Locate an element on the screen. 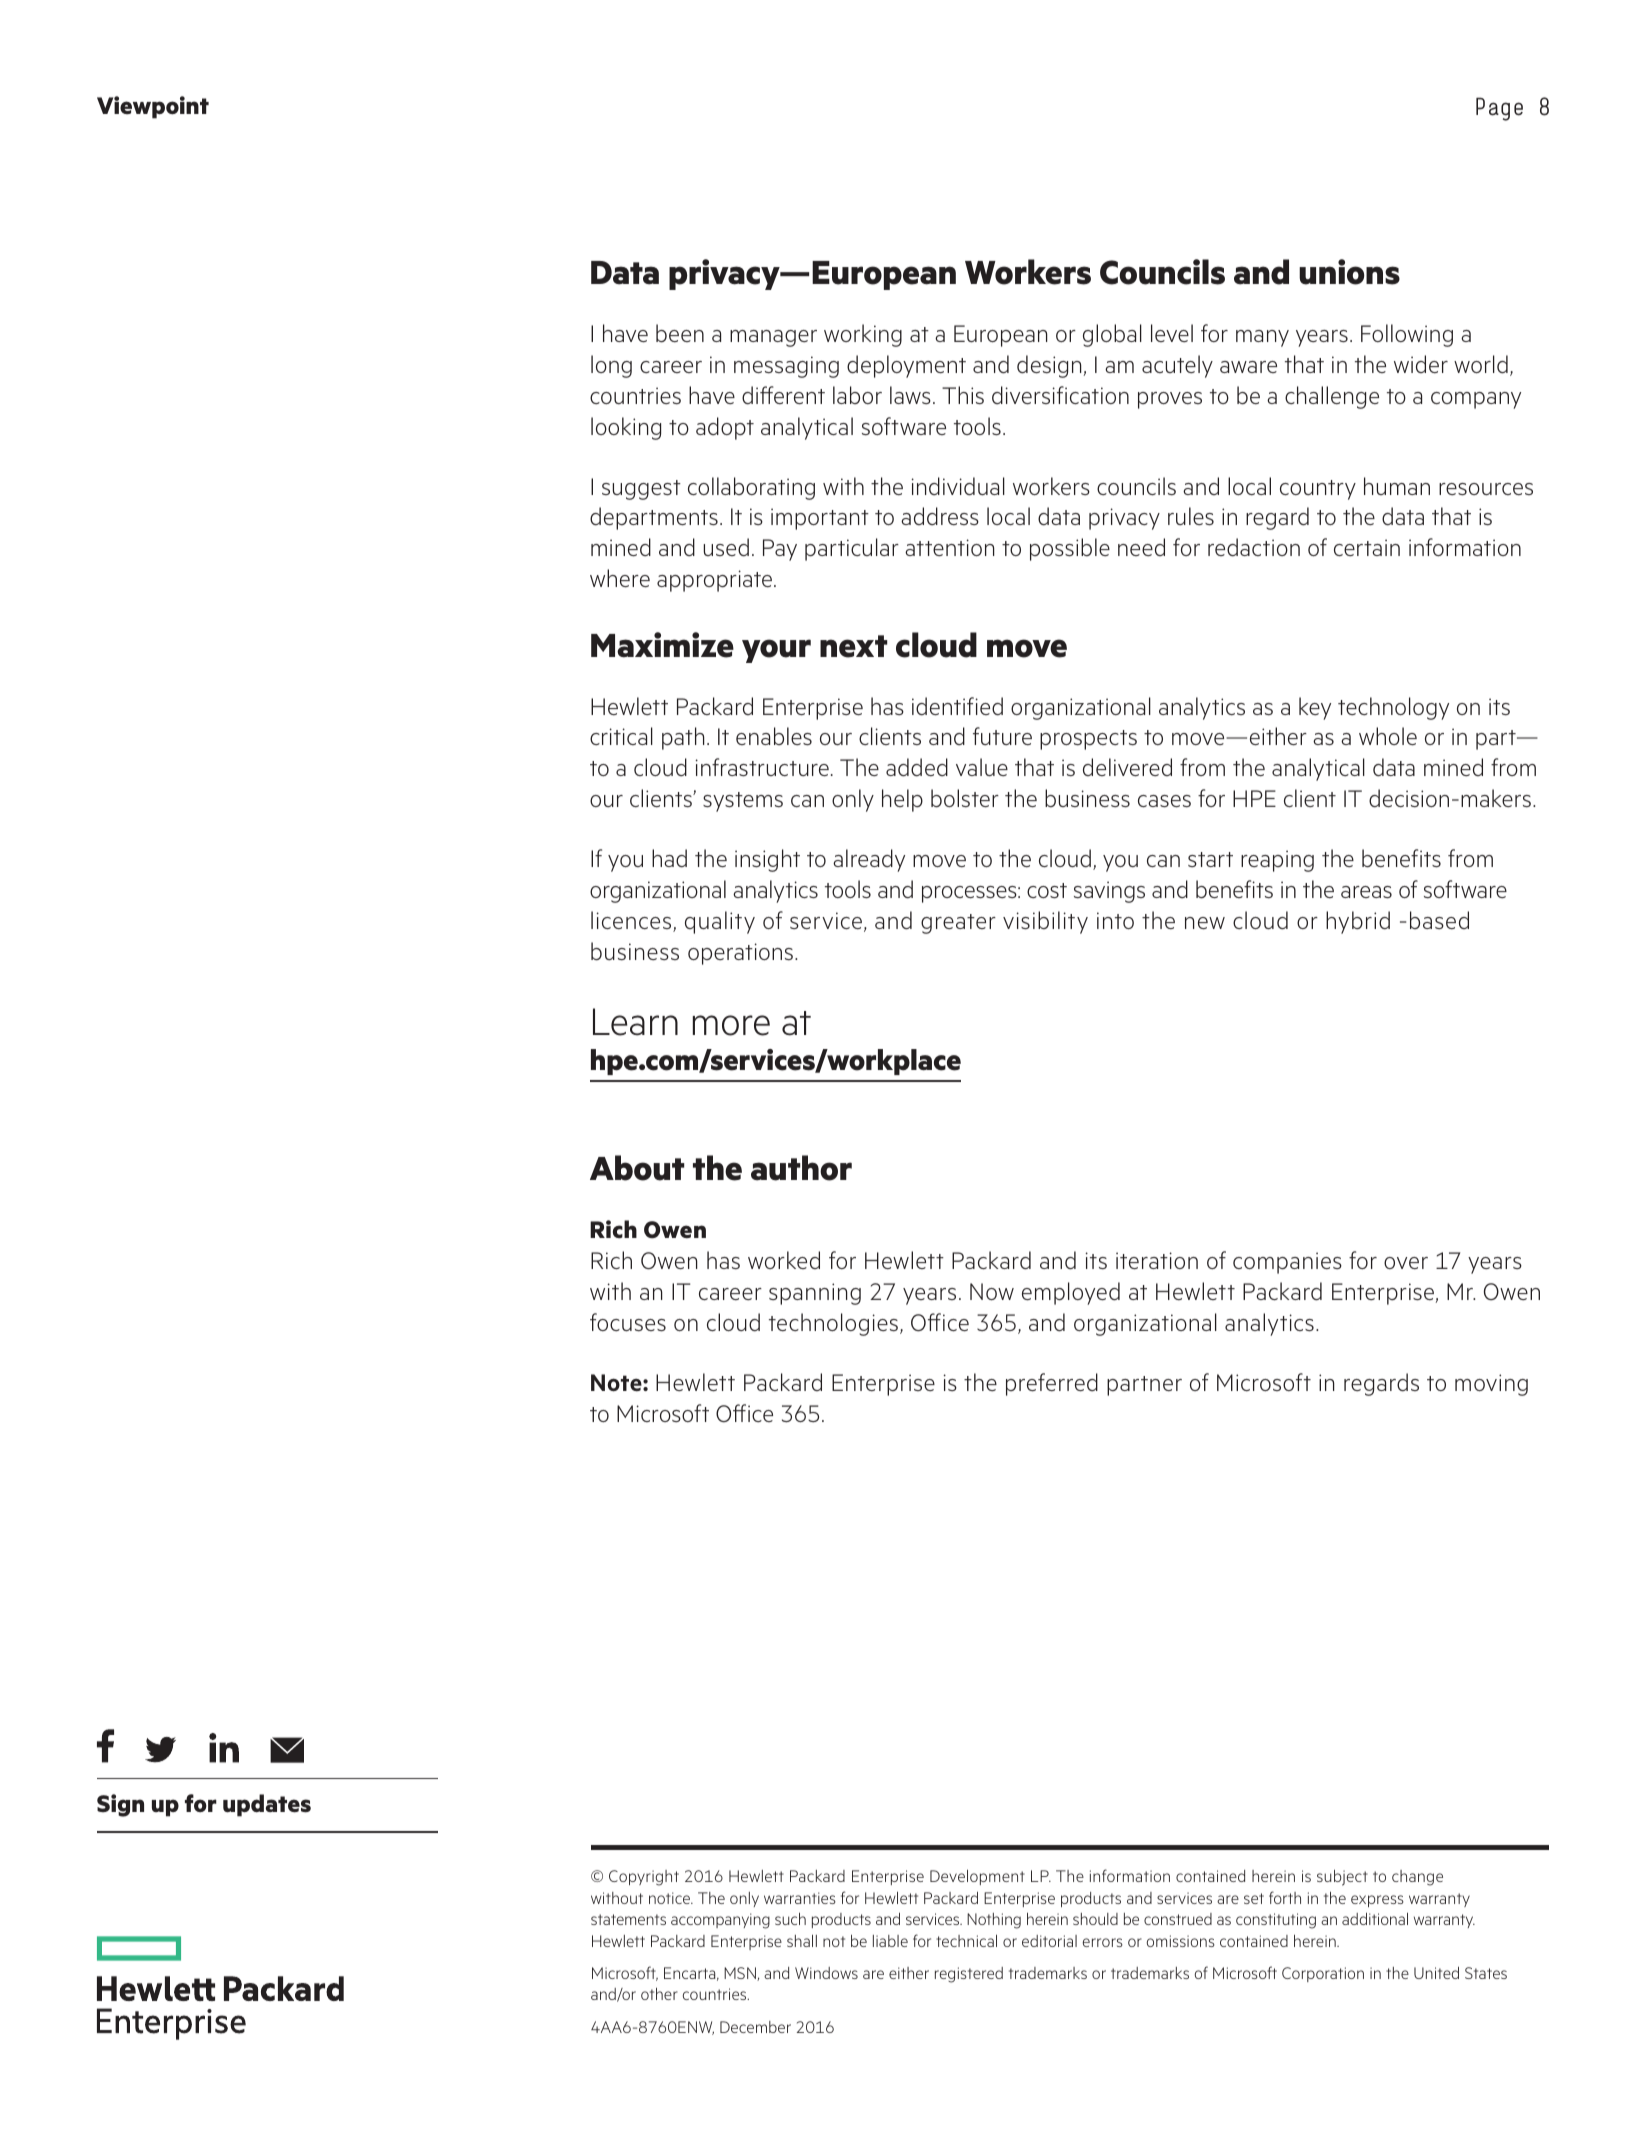  Windows is located at coordinates (826, 1973).
